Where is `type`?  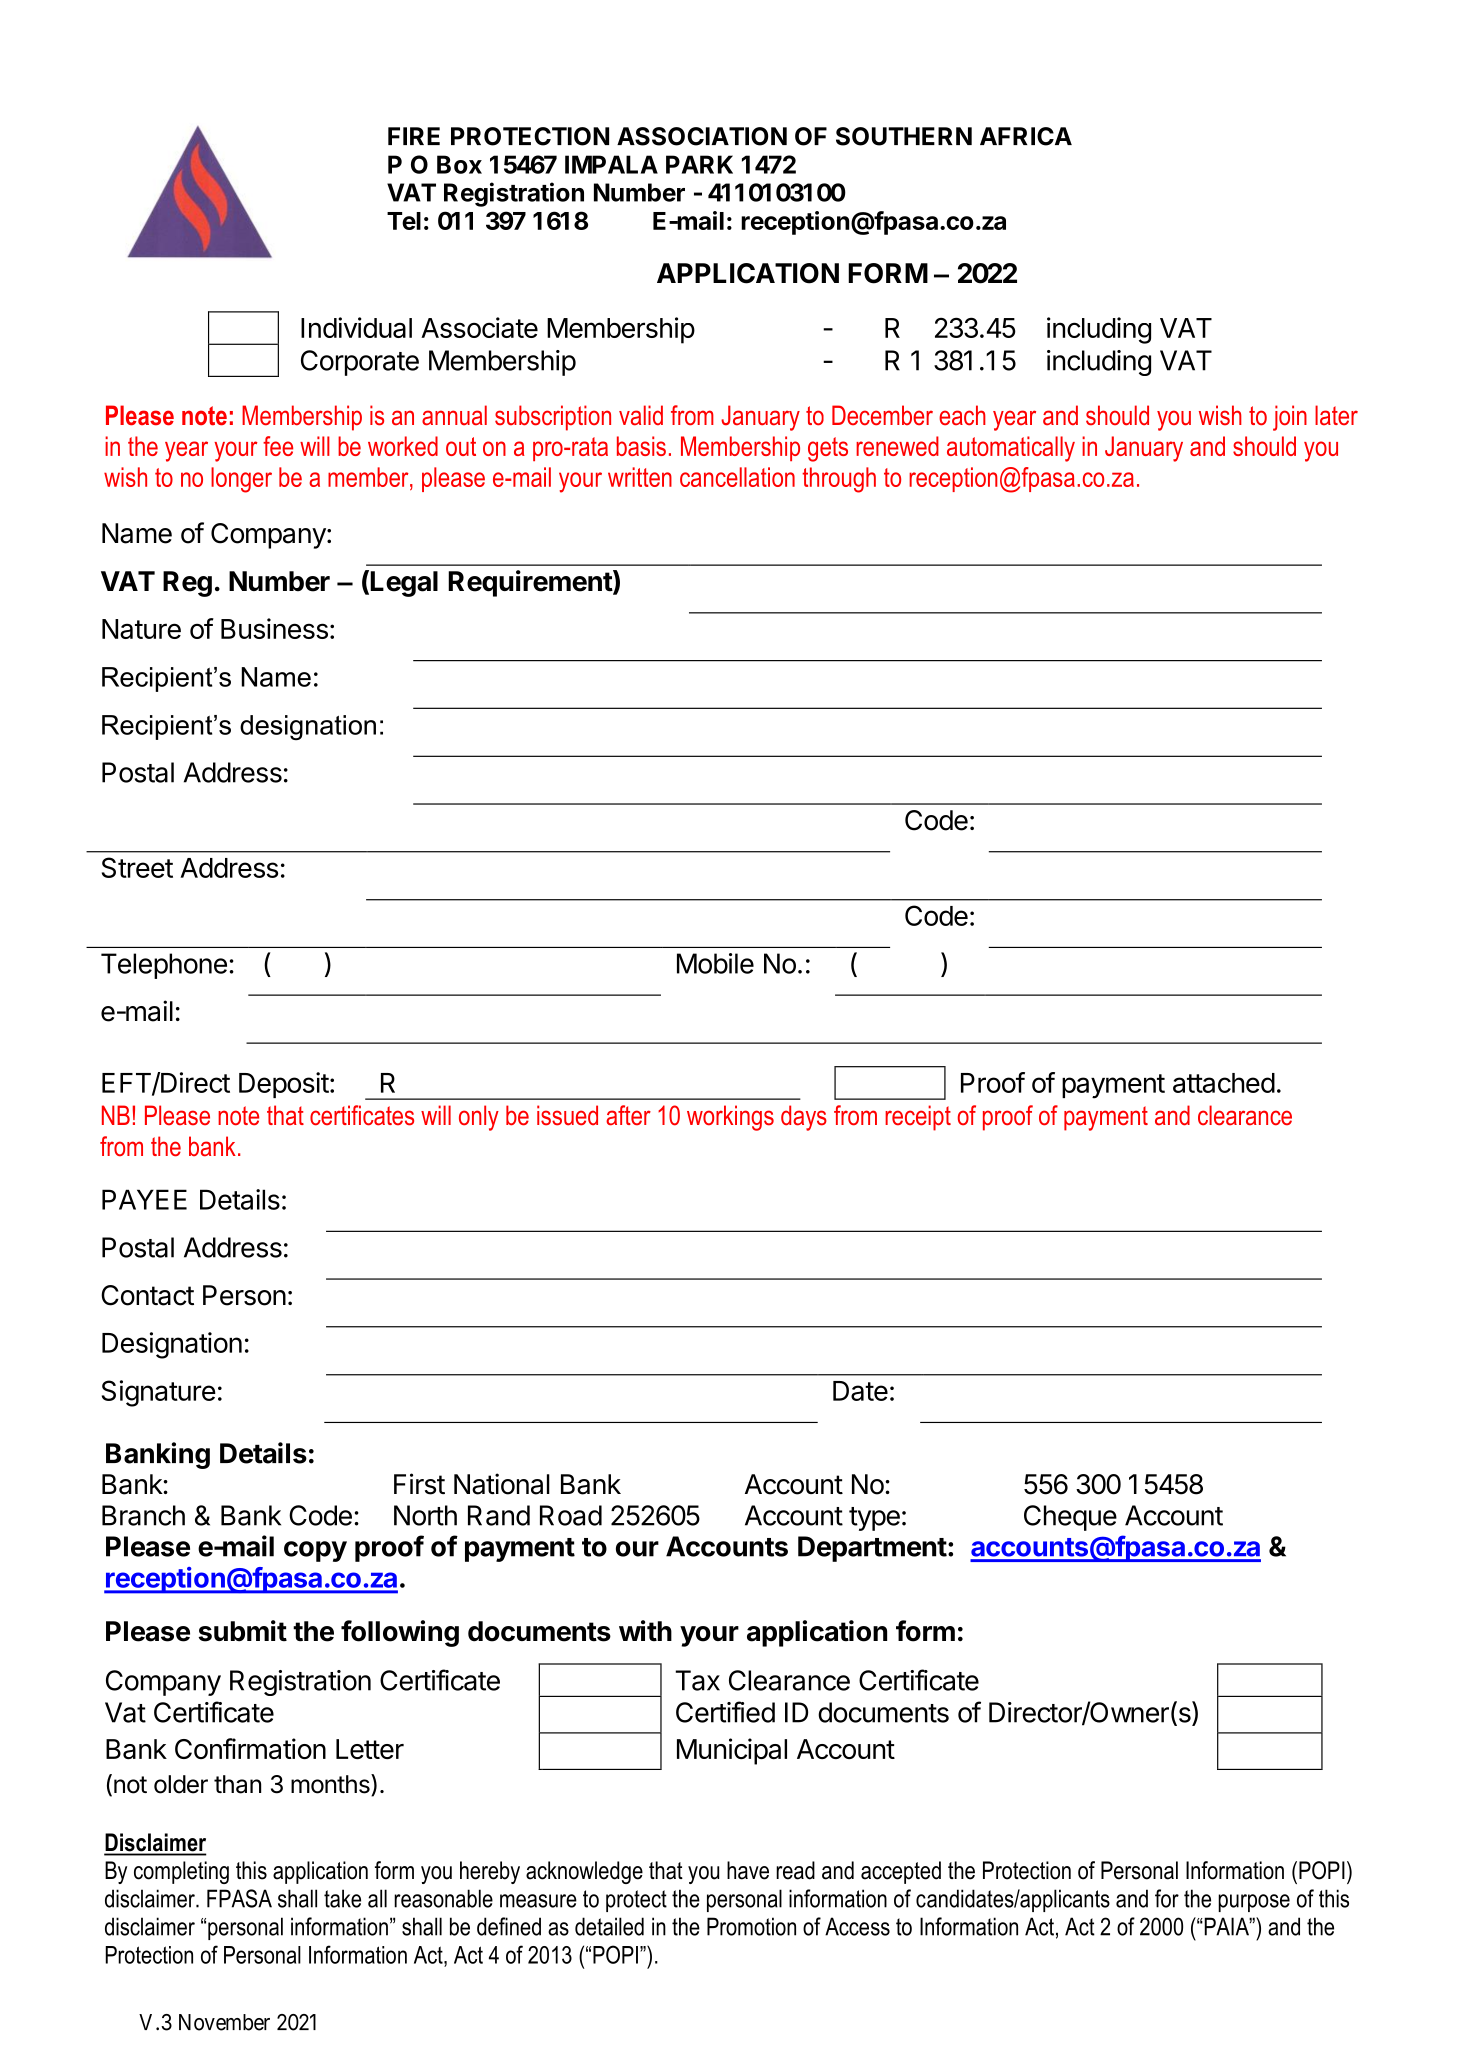 type is located at coordinates (874, 1519).
